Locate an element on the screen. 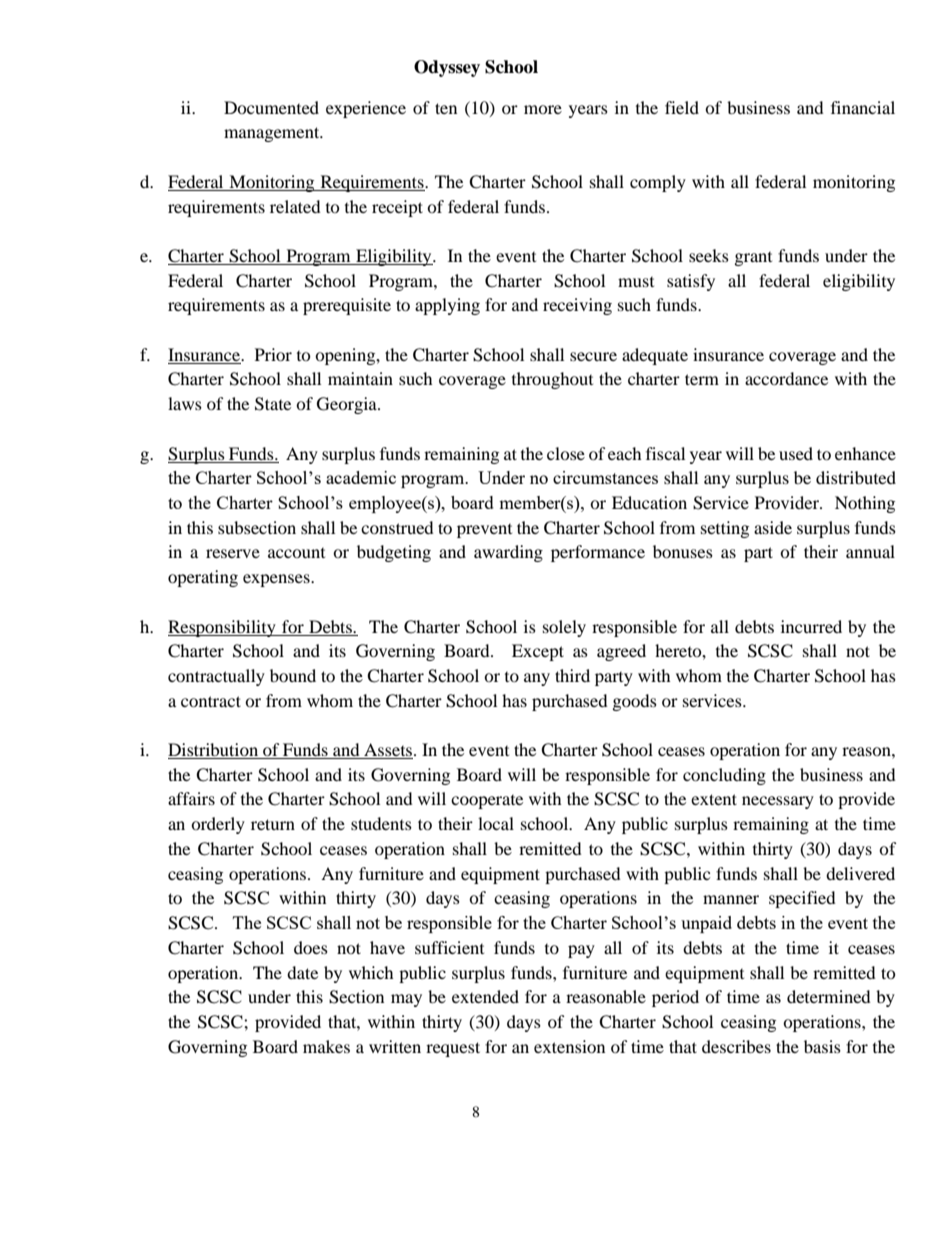 Image resolution: width=952 pixels, height=1233 pixels. aside is located at coordinates (773, 527).
